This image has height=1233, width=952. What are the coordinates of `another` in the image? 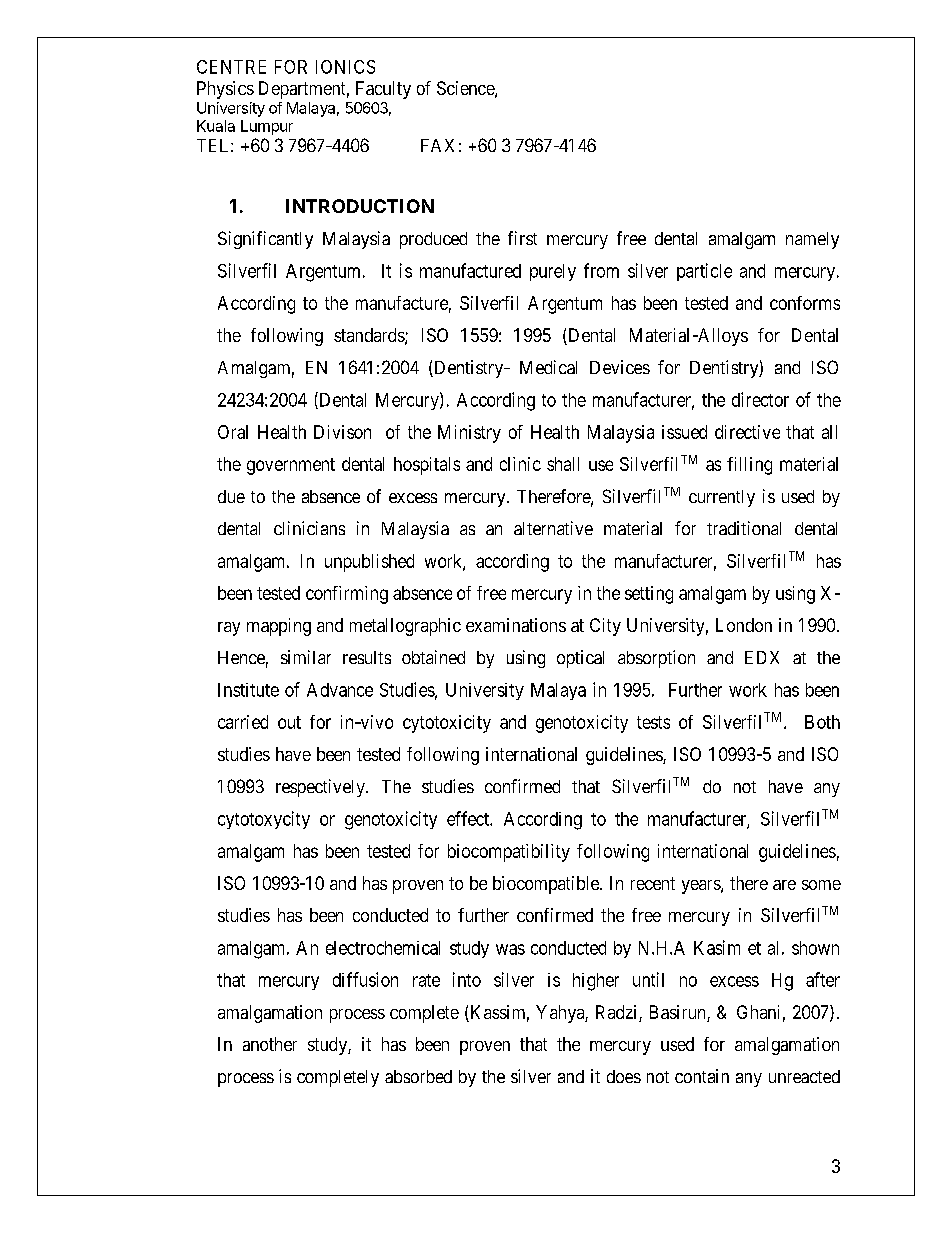 It's located at (270, 1044).
